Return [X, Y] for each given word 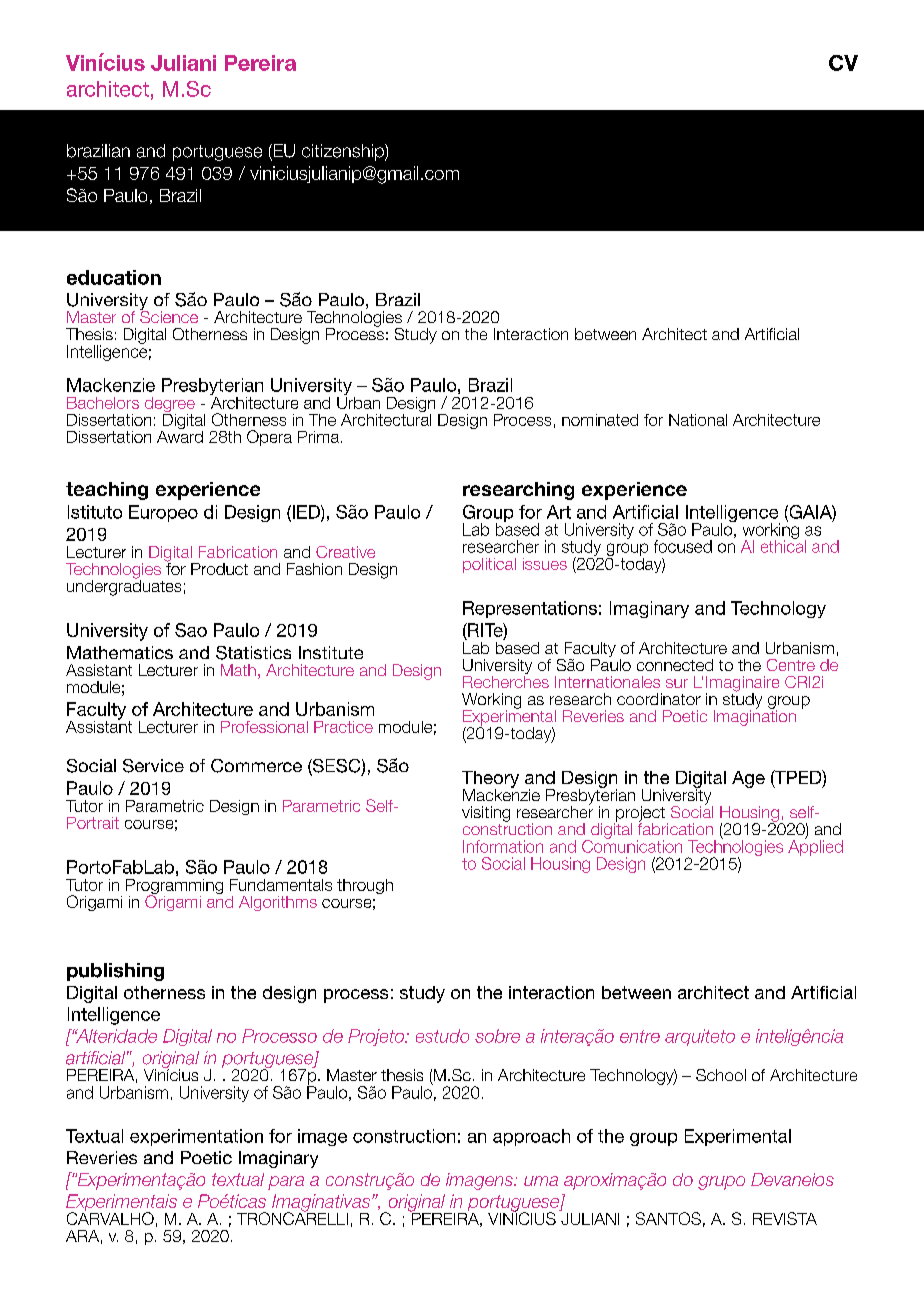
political [489, 565]
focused [683, 546]
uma [541, 1181]
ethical [783, 545]
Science [169, 315]
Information [503, 846]
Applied [815, 847]
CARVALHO [110, 1217]
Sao [191, 630]
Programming [174, 888]
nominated [600, 420]
